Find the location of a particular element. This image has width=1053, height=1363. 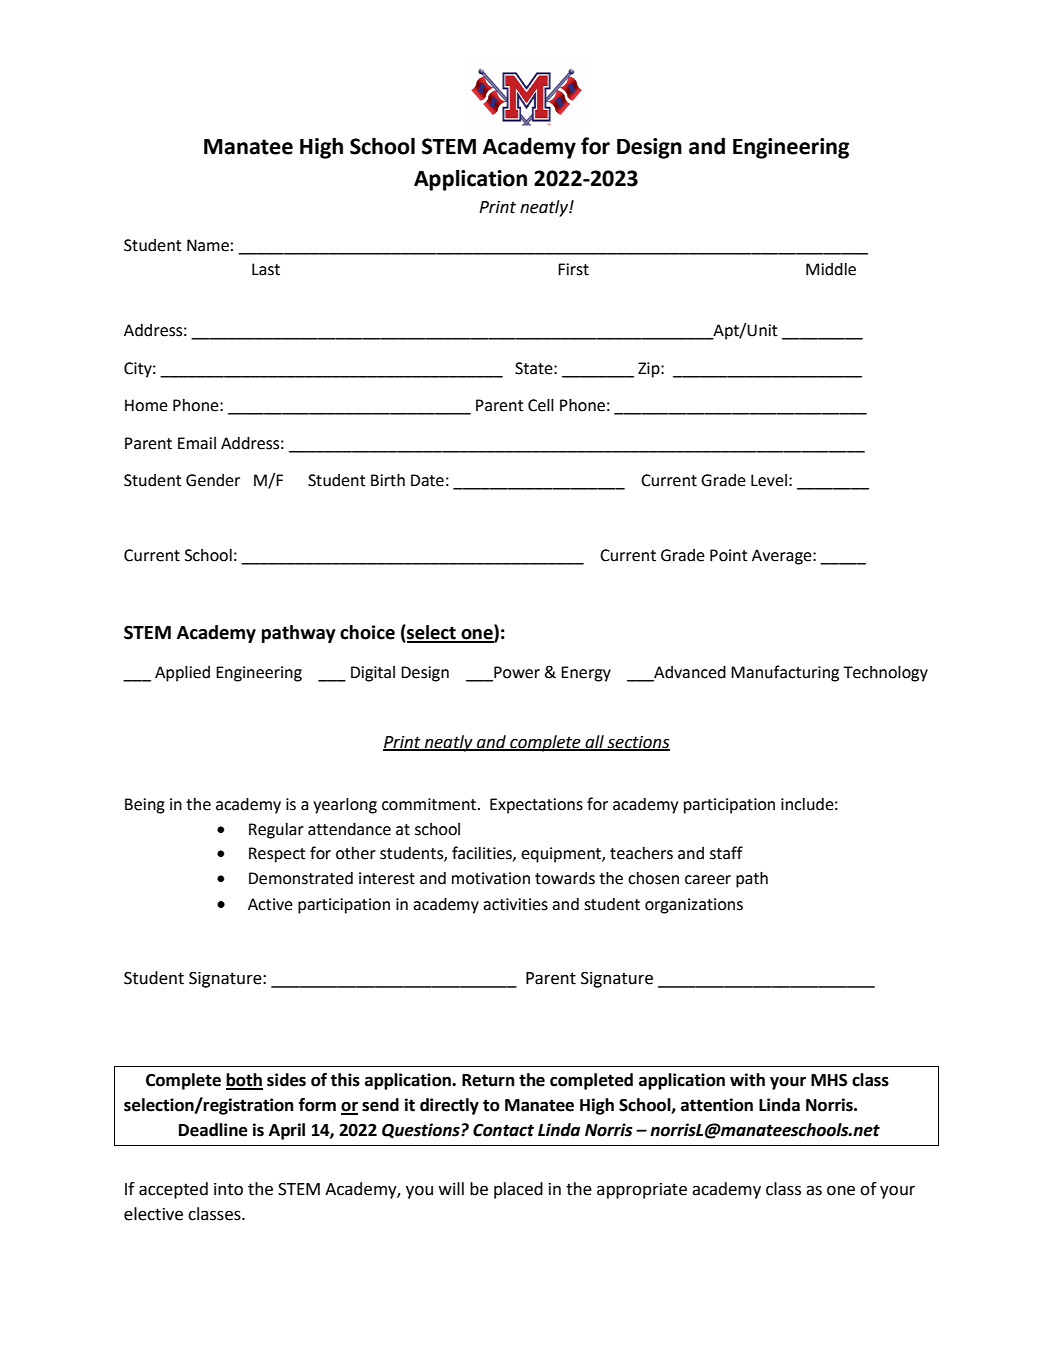

Manufacturing is located at coordinates (785, 673).
